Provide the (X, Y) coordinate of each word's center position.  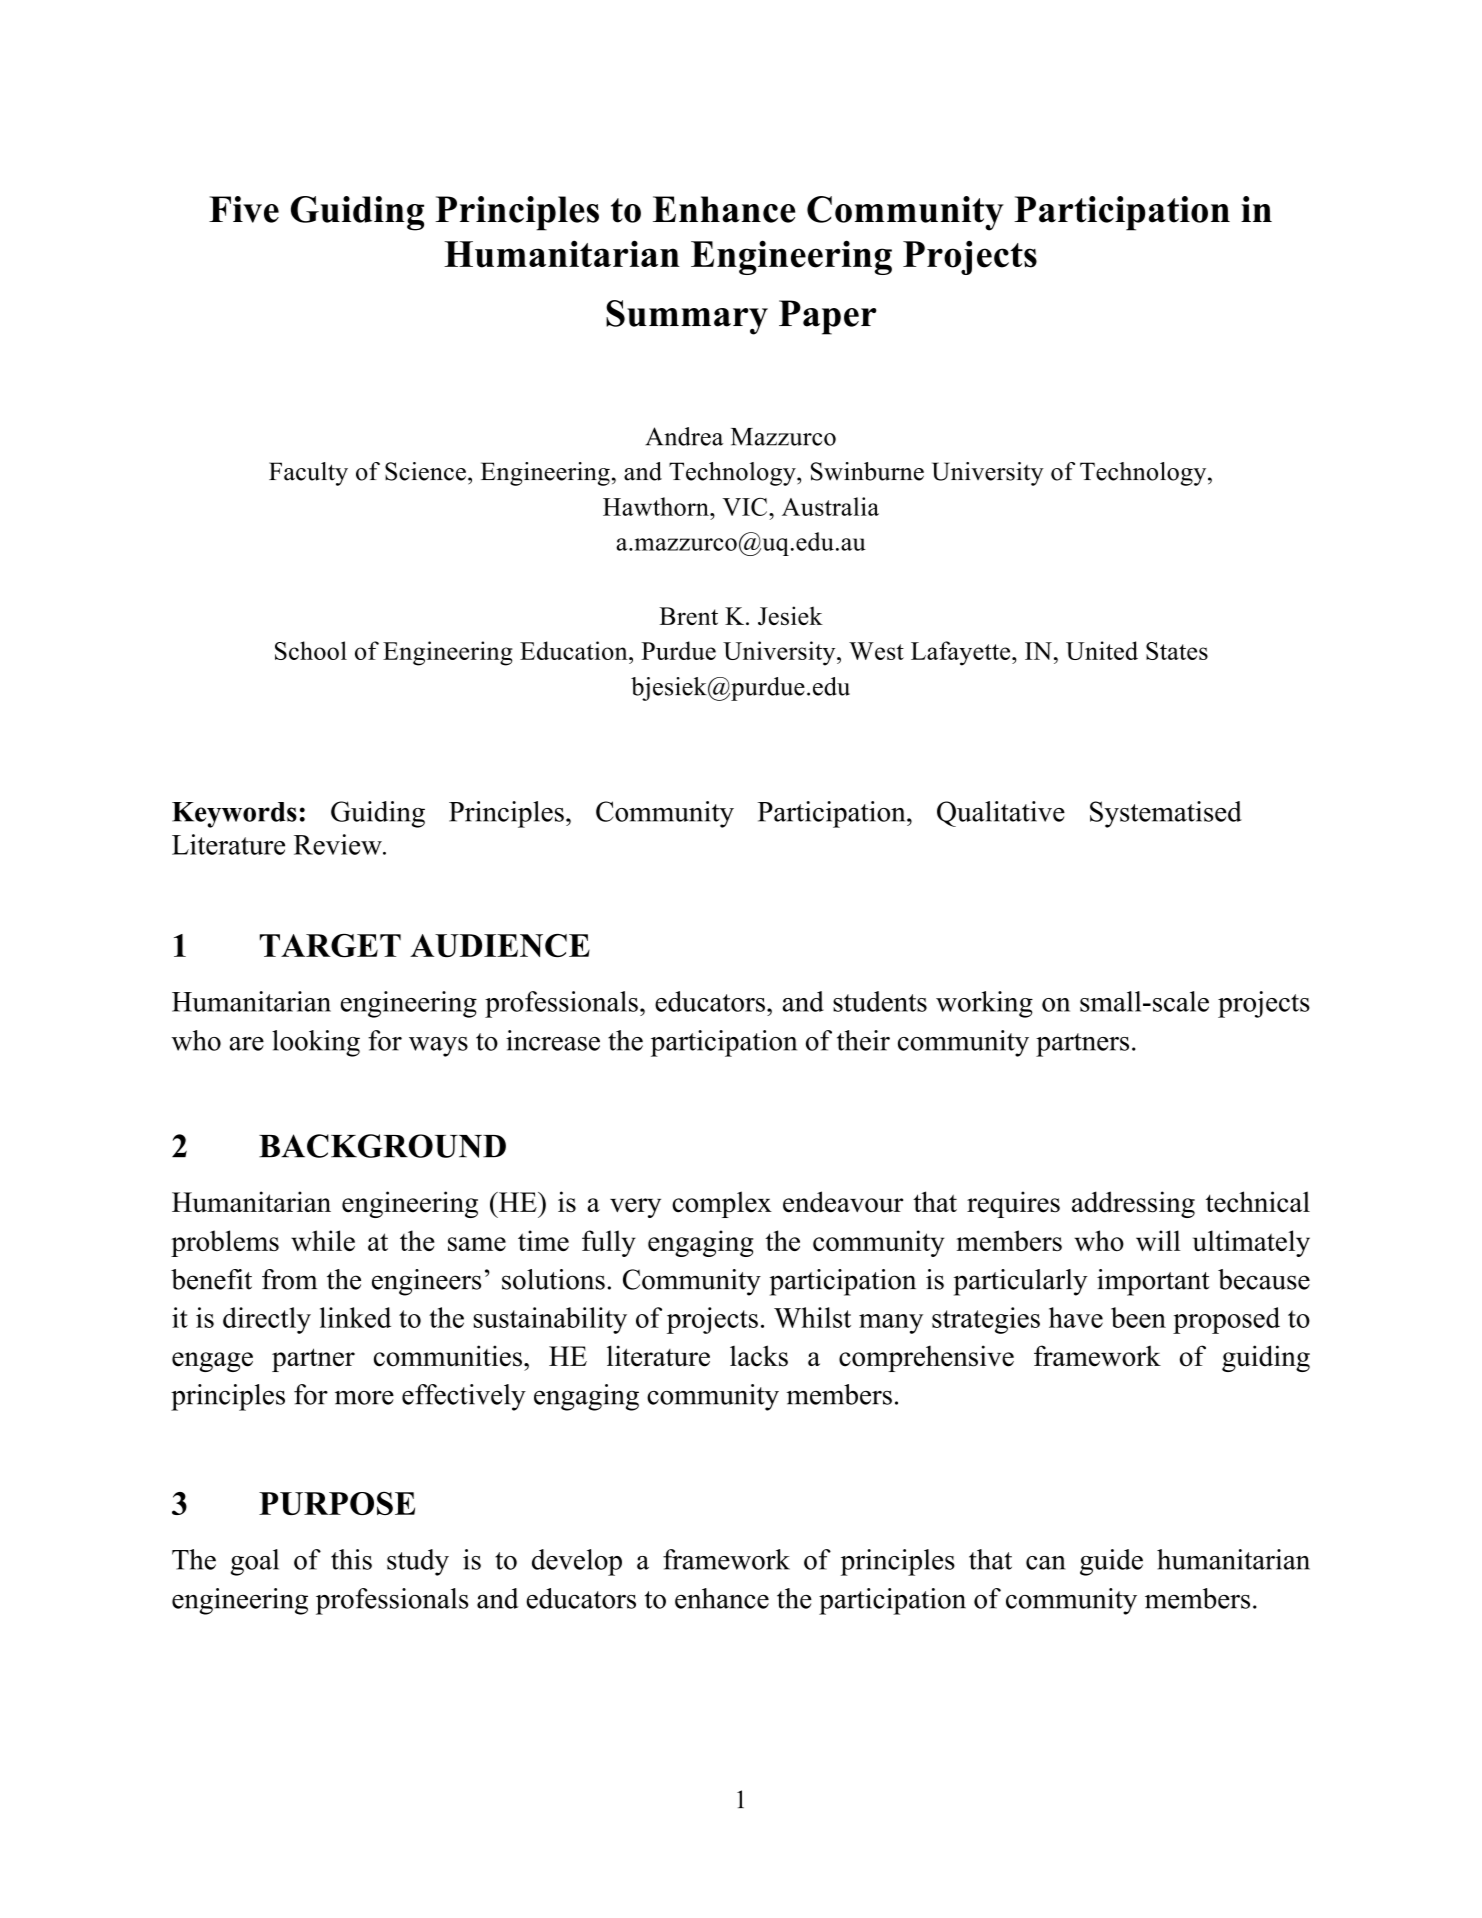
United (1102, 650)
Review (339, 844)
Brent (688, 616)
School (311, 650)
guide (1111, 1562)
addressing (1133, 1204)
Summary (687, 317)
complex (722, 1204)
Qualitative (1001, 814)
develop (577, 1562)
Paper (828, 317)
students (880, 1001)
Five (244, 209)
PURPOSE (337, 1503)
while (323, 1240)
